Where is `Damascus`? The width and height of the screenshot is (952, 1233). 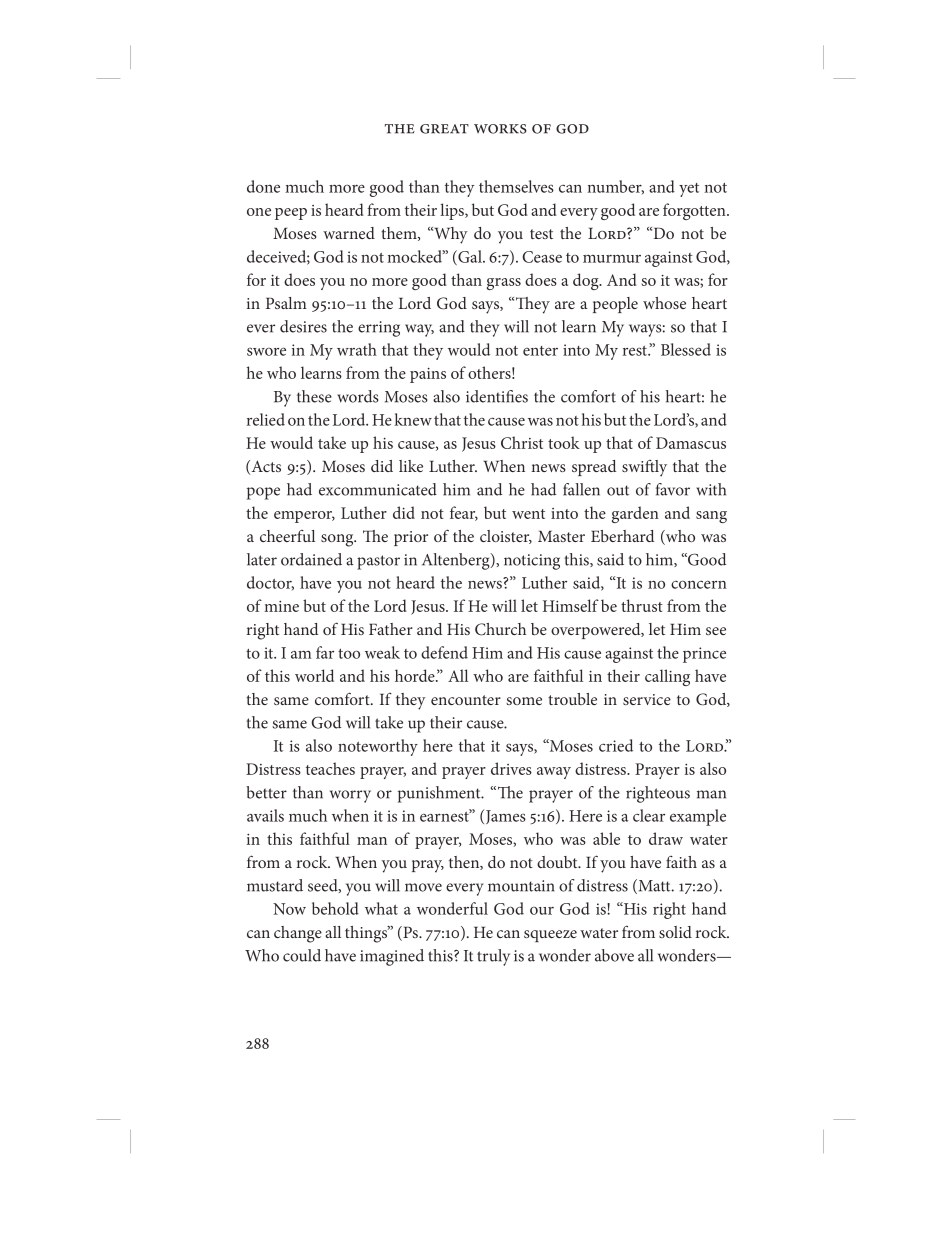
Damascus is located at coordinates (691, 443).
